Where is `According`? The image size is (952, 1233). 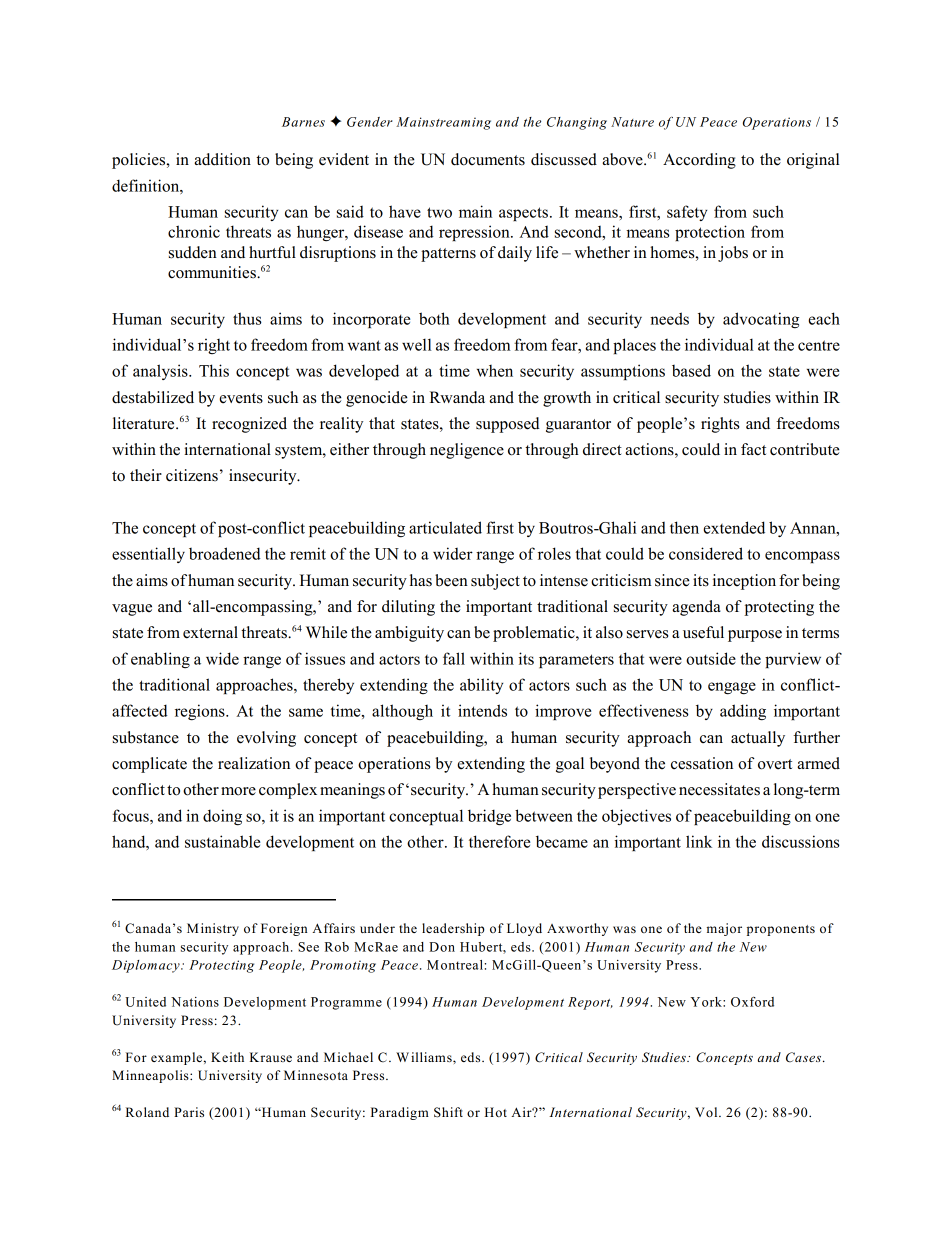 According is located at coordinates (699, 161).
